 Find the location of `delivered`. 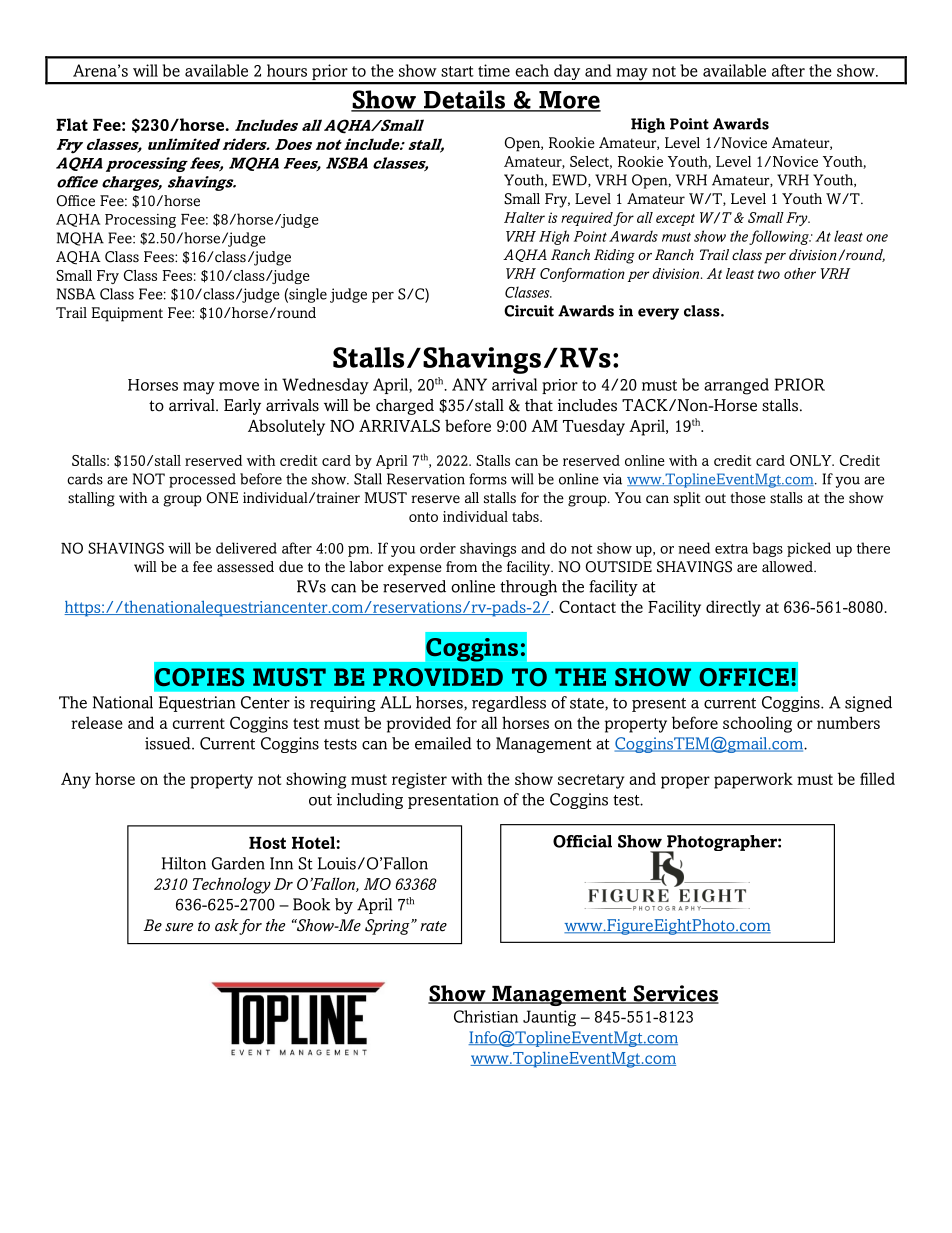

delivered is located at coordinates (246, 548).
